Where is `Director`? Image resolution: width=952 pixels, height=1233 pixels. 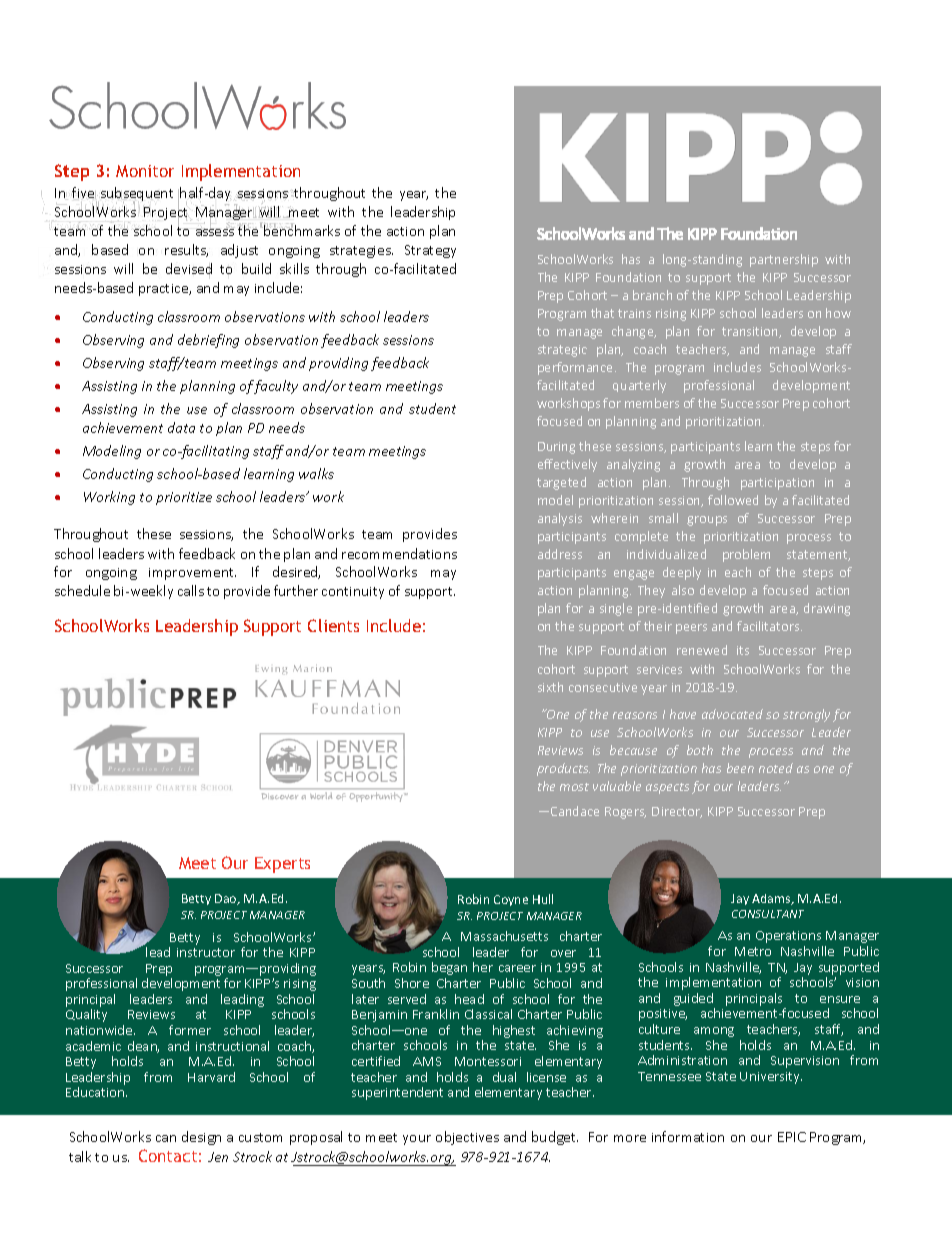 Director is located at coordinates (677, 812).
